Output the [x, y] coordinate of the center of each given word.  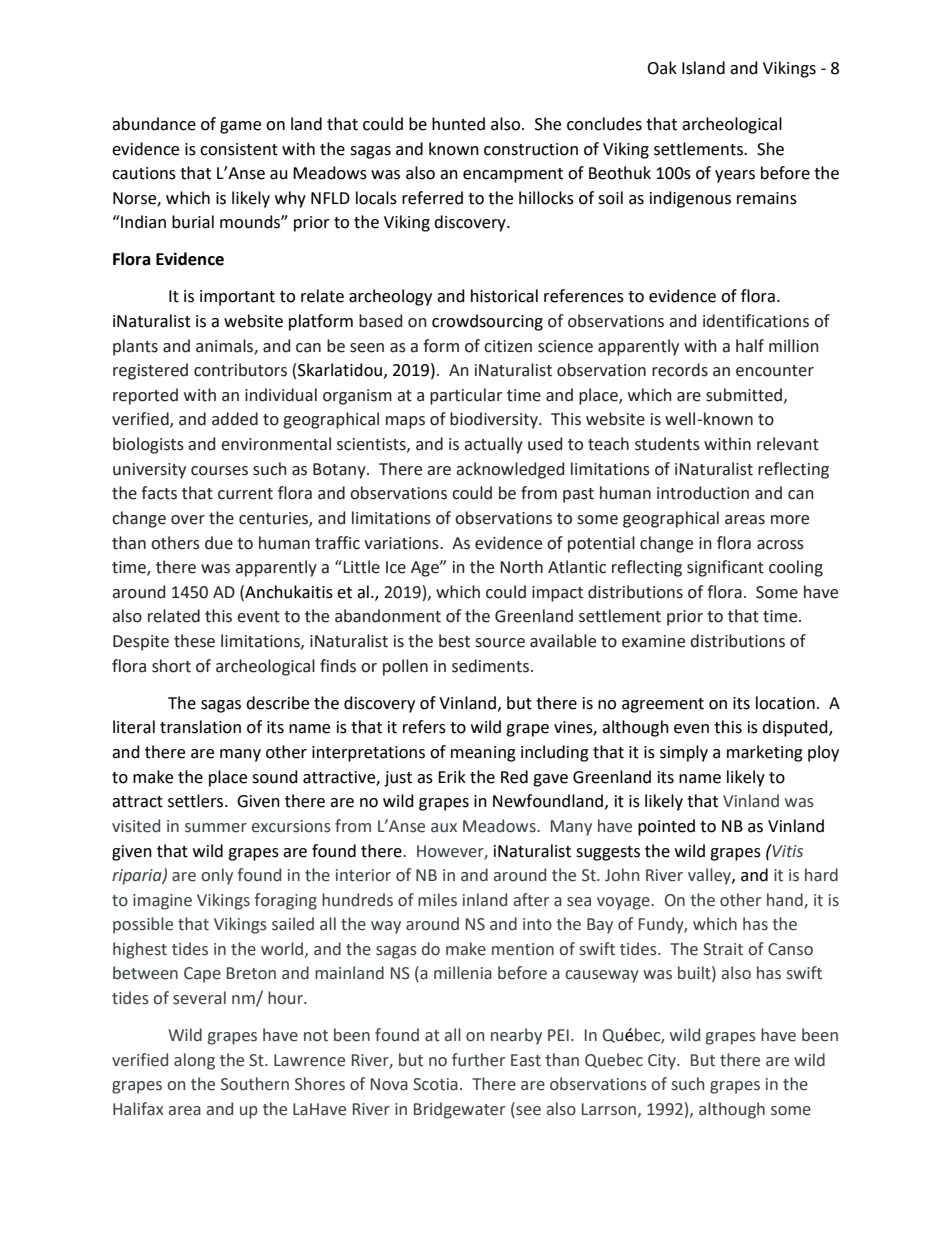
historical [504, 296]
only [217, 876]
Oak [662, 68]
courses [219, 471]
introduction [703, 493]
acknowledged [510, 470]
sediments [492, 666]
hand [786, 900]
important [237, 298]
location [785, 703]
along [194, 1061]
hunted [458, 124]
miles [437, 900]
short [171, 666]
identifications [756, 321]
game [240, 127]
